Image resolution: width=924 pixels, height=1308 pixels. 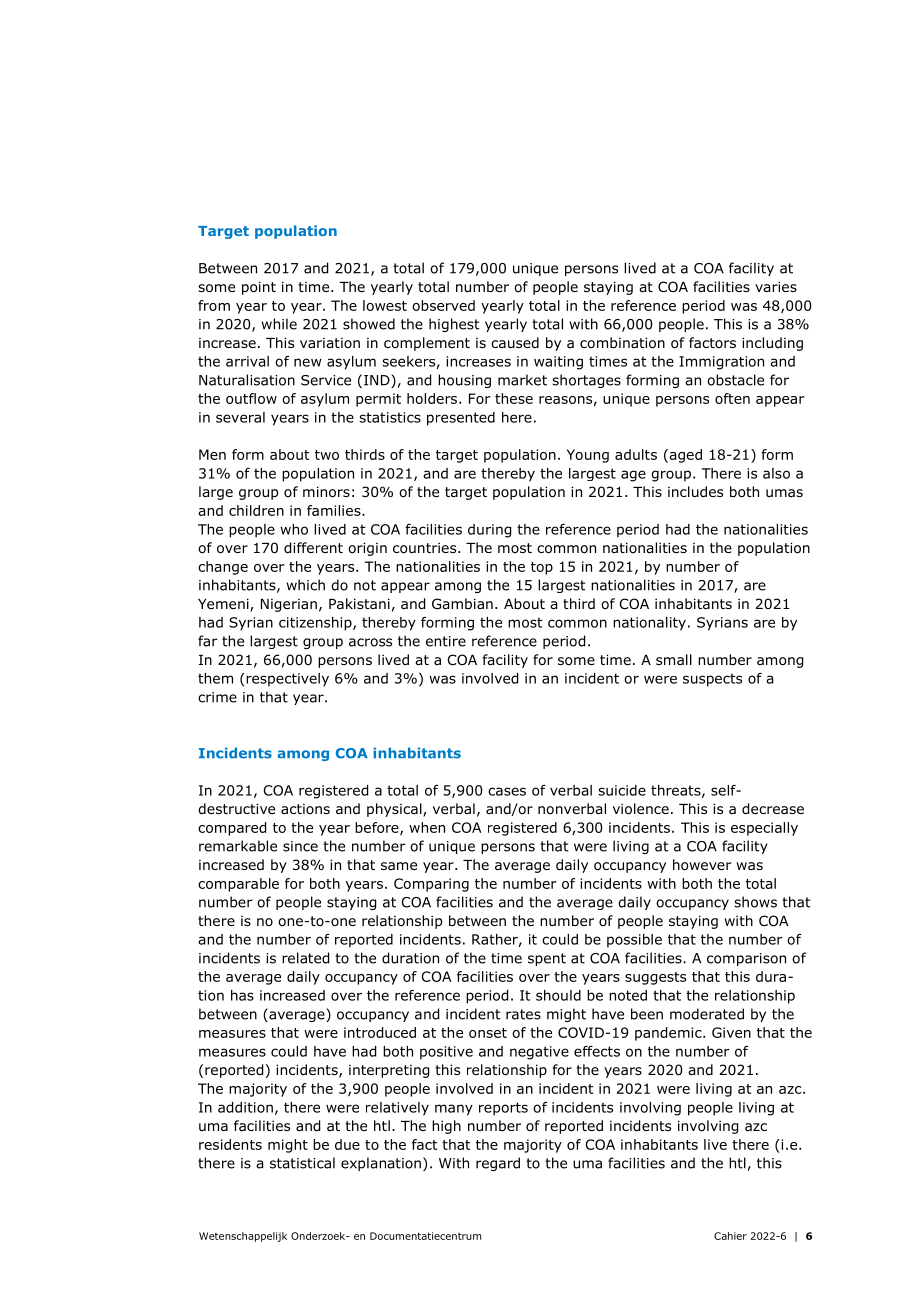 What do you see at coordinates (498, 1164) in the document?
I see `regard` at bounding box center [498, 1164].
